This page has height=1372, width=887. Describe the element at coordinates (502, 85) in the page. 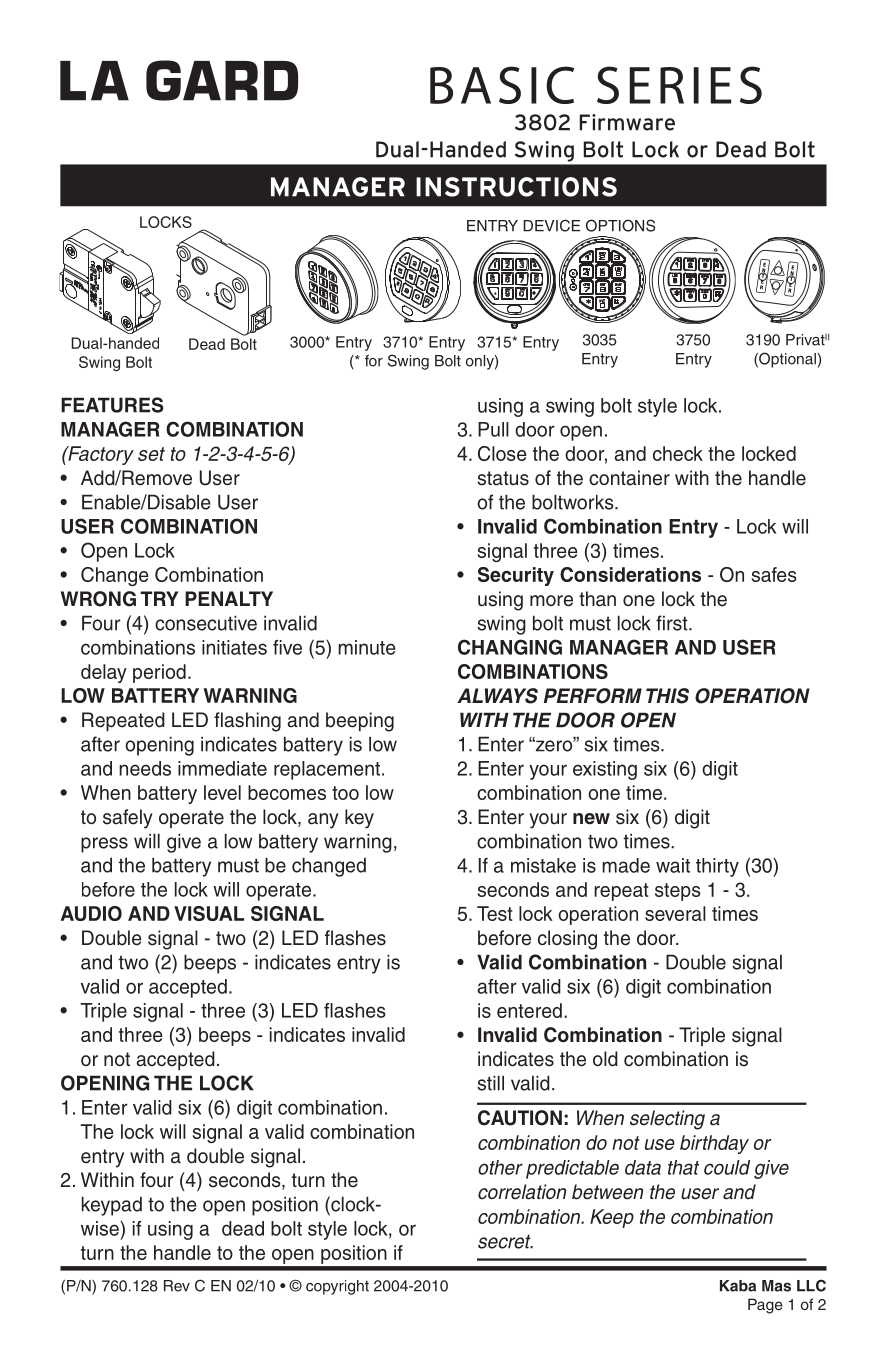

I see `BASIC` at that location.
